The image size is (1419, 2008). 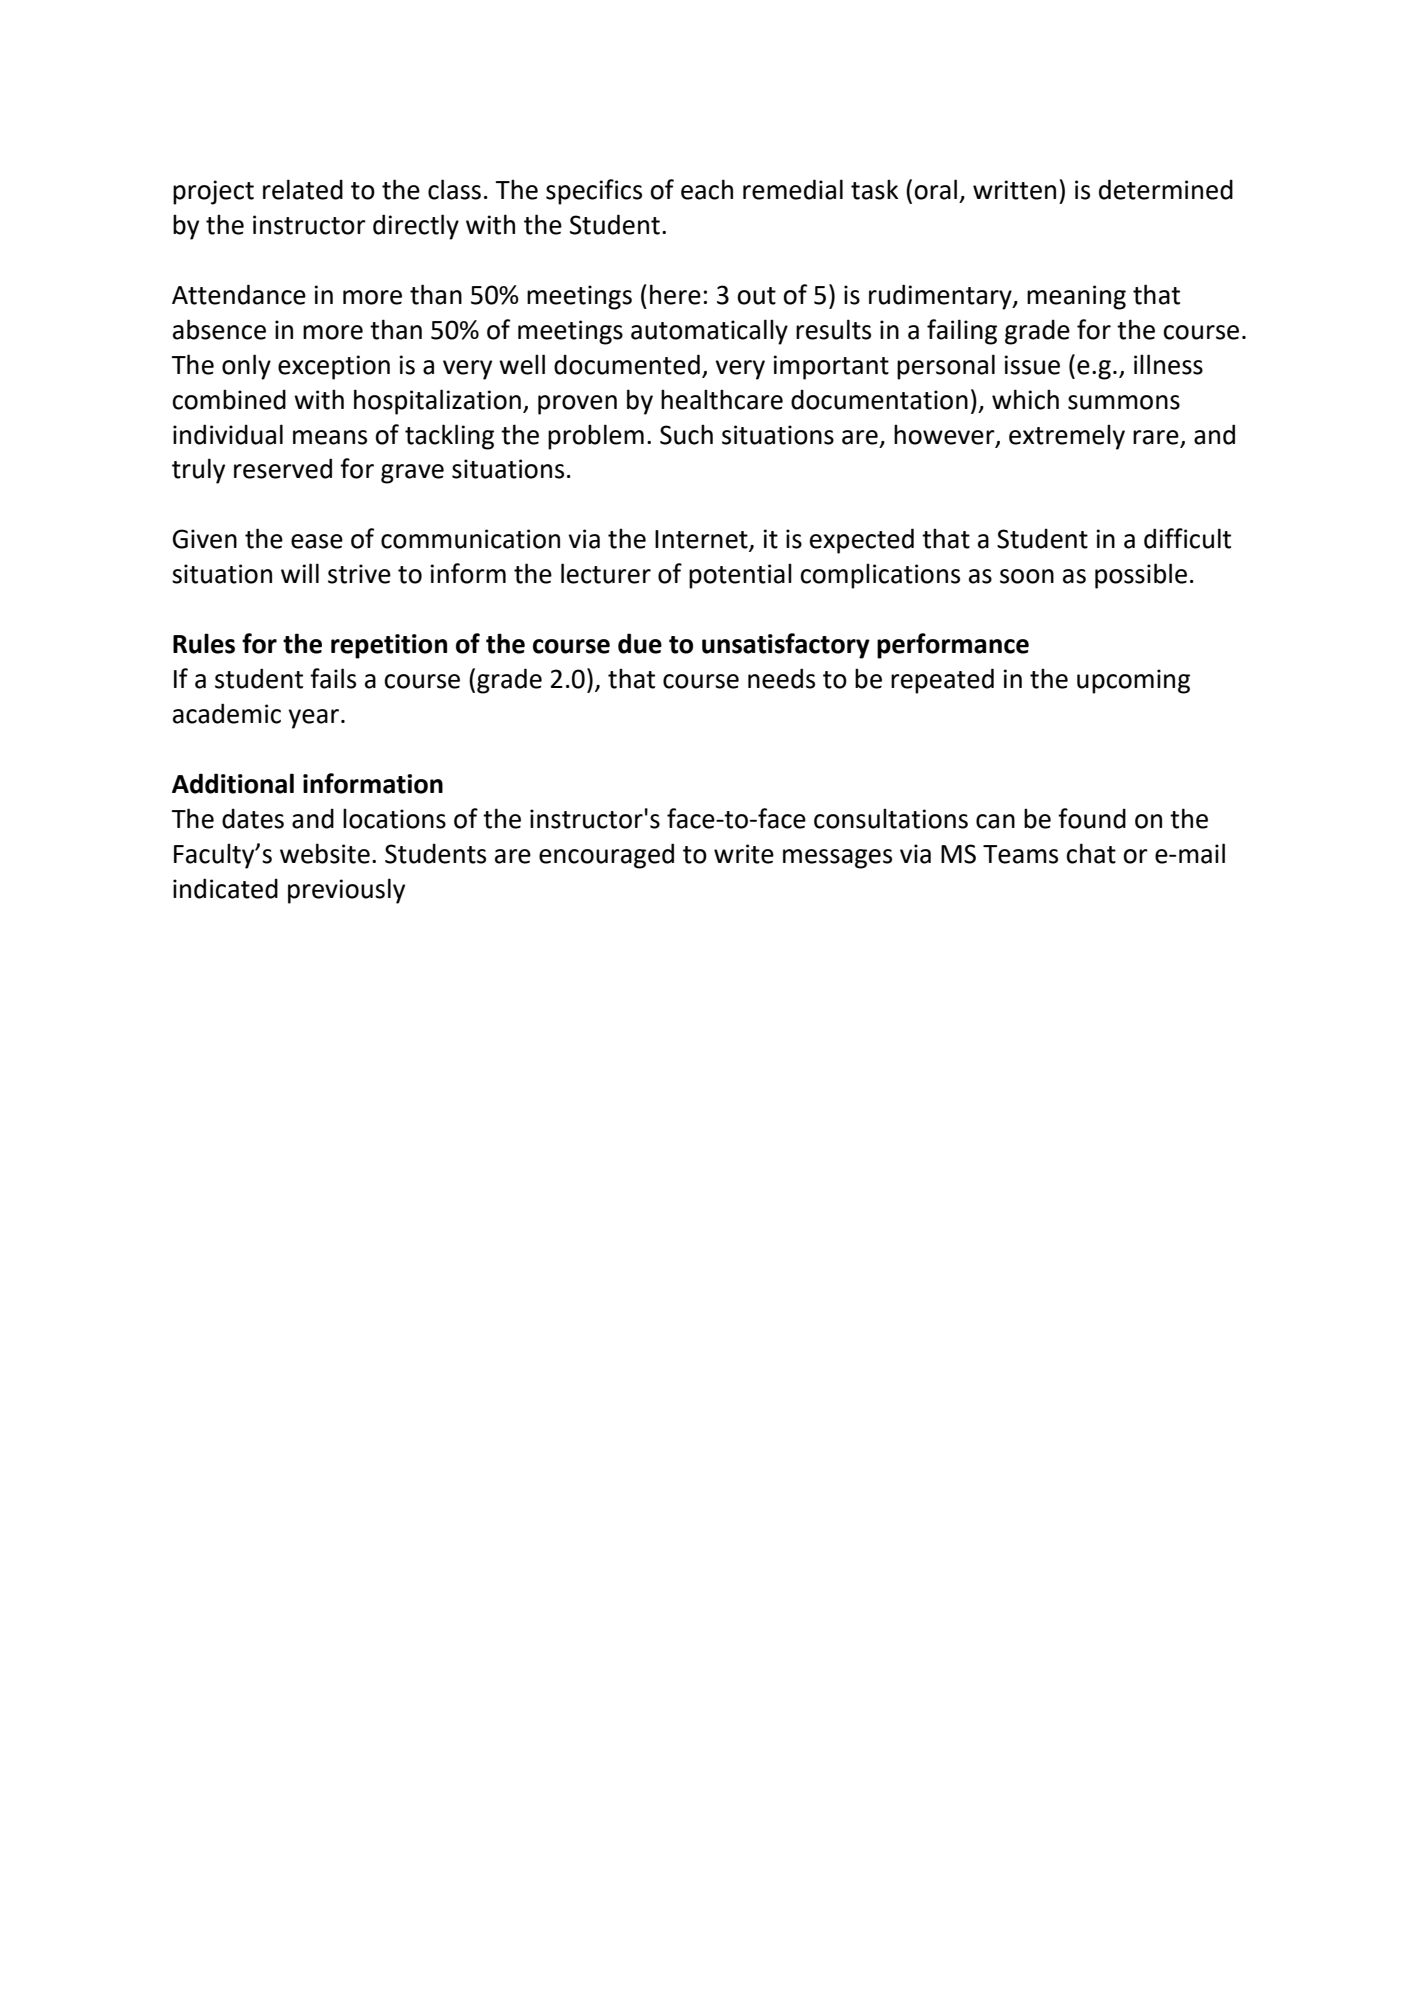 What do you see at coordinates (707, 189) in the page?
I see `each` at bounding box center [707, 189].
